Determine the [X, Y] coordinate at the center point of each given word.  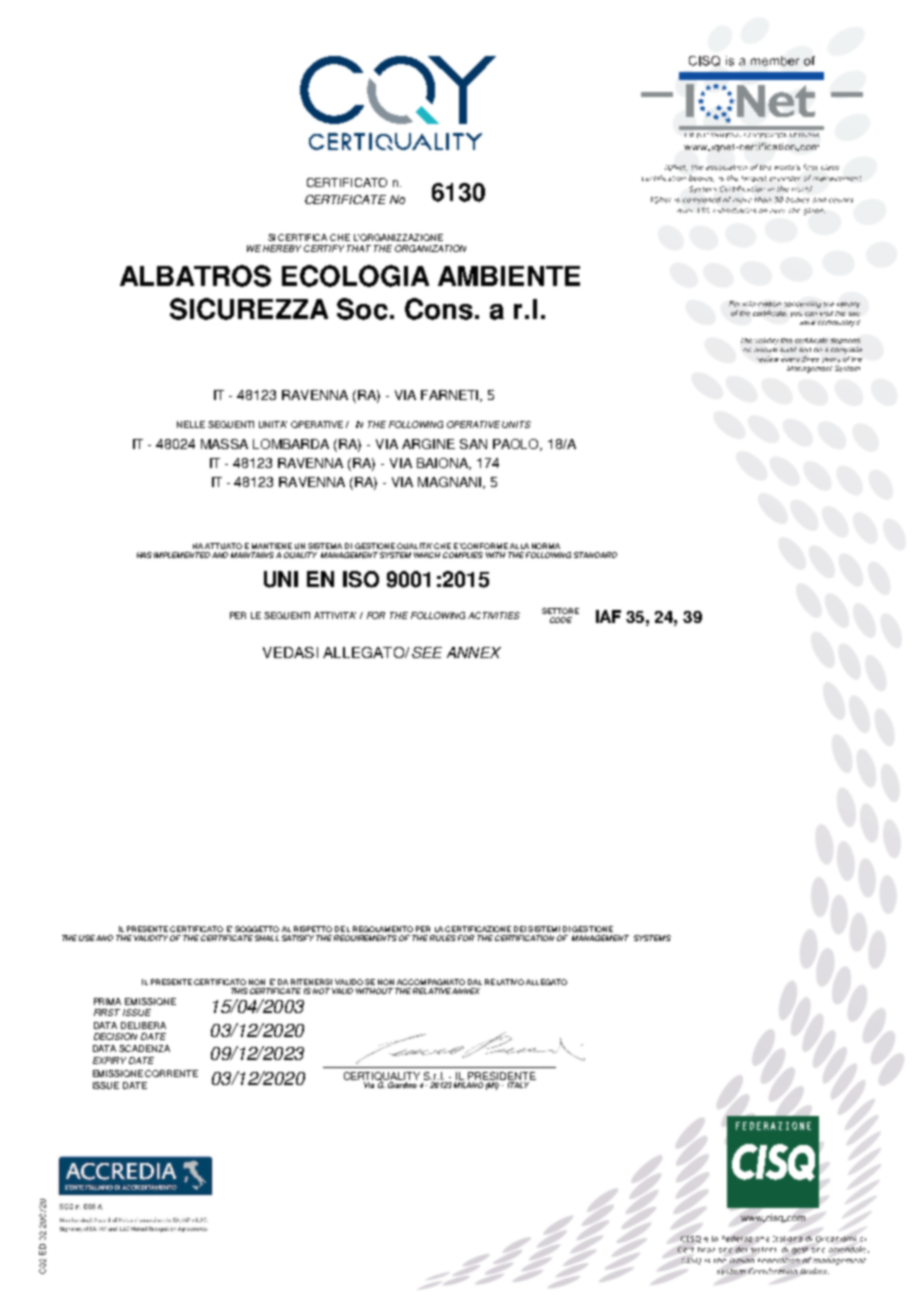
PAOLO [517, 445]
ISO [361, 579]
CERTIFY [324, 248]
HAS [144, 555]
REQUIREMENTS [365, 938]
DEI [520, 929]
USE [87, 938]
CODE [561, 620]
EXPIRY [109, 1060]
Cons [439, 309]
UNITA [273, 424]
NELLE [191, 424]
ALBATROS [195, 276]
